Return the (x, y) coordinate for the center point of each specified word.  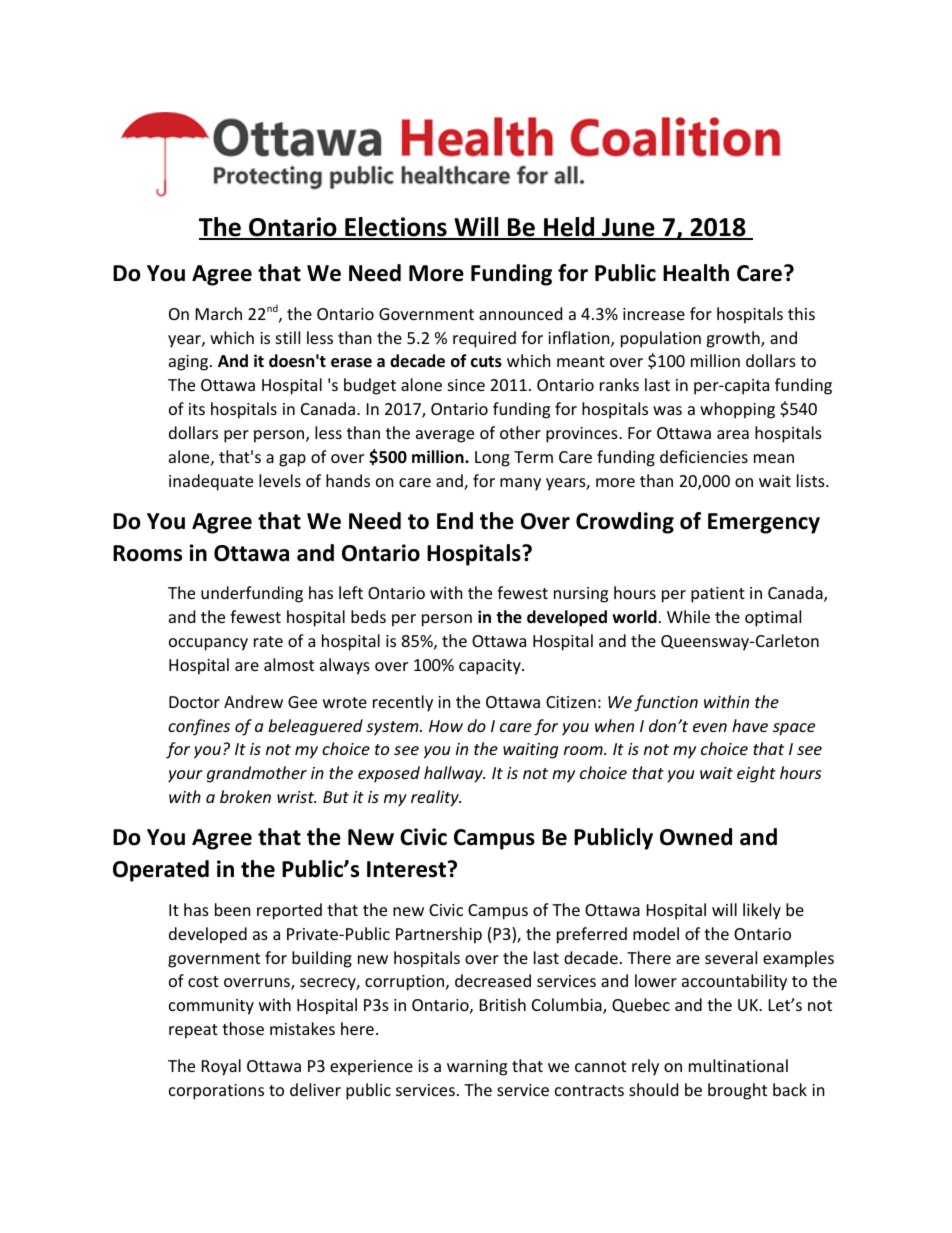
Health (696, 273)
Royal (221, 1067)
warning (477, 1068)
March (219, 313)
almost (289, 664)
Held (569, 228)
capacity (491, 667)
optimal (773, 618)
